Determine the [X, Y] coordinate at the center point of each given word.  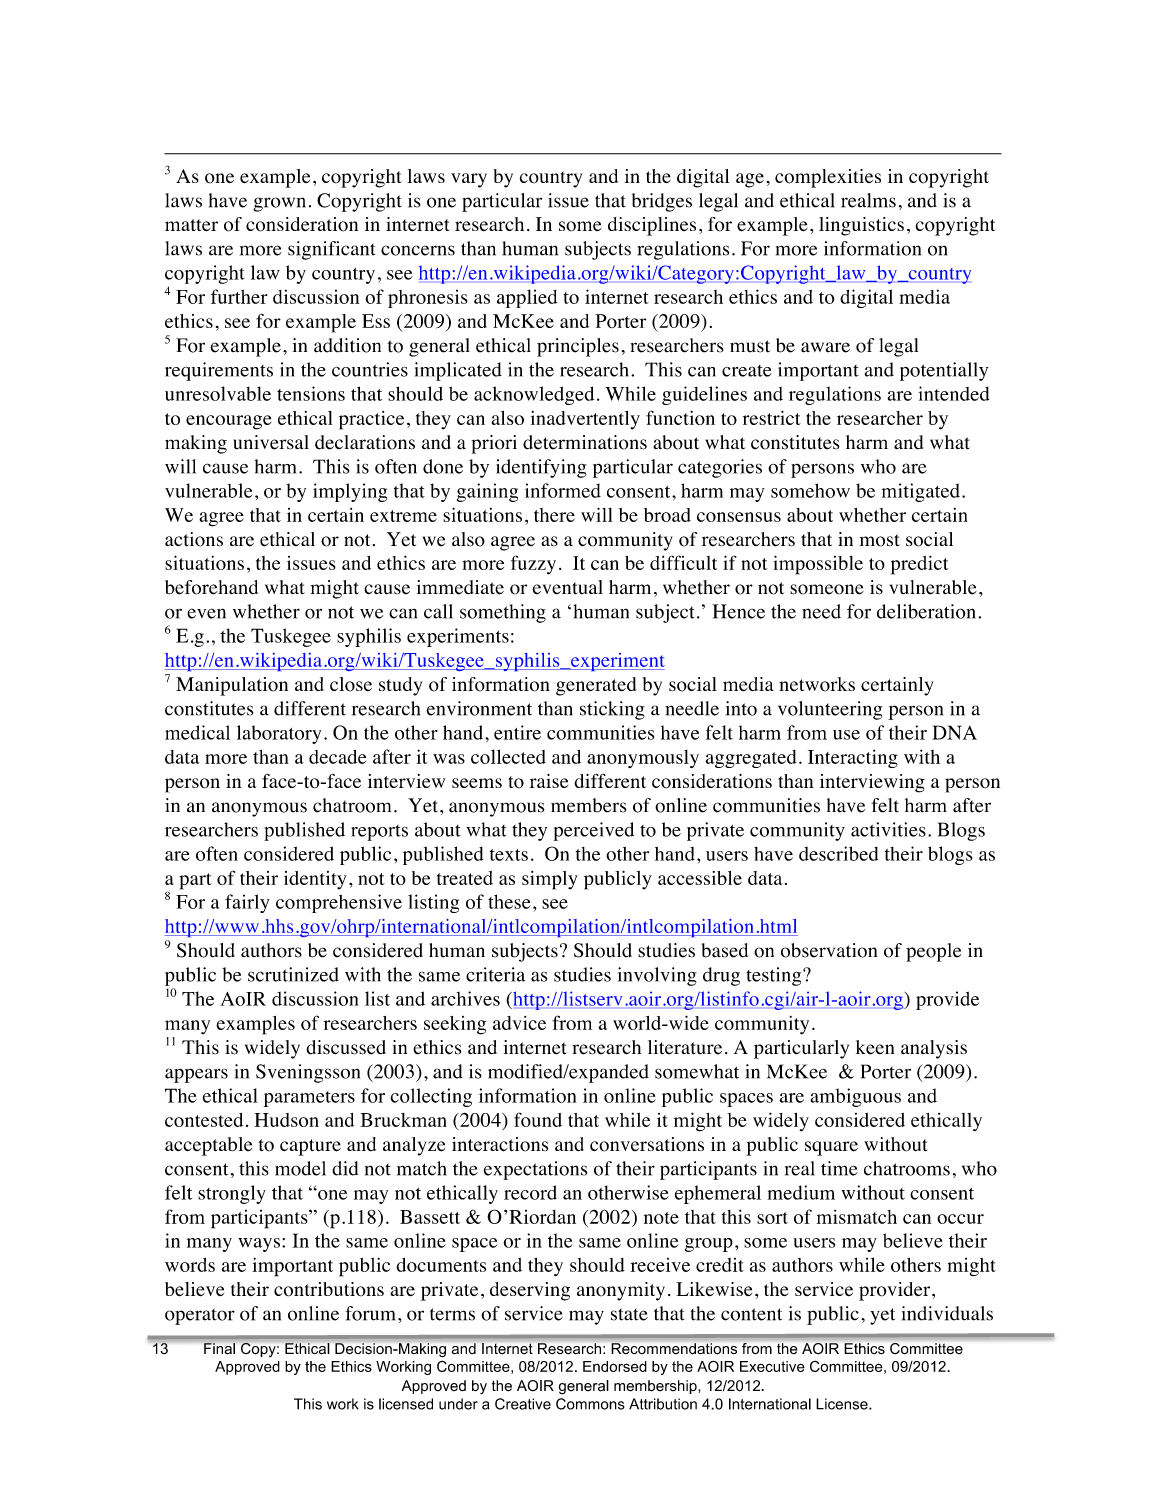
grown [279, 204]
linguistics [861, 226]
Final [219, 1348]
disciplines [652, 226]
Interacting [853, 758]
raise [549, 781]
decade [337, 757]
